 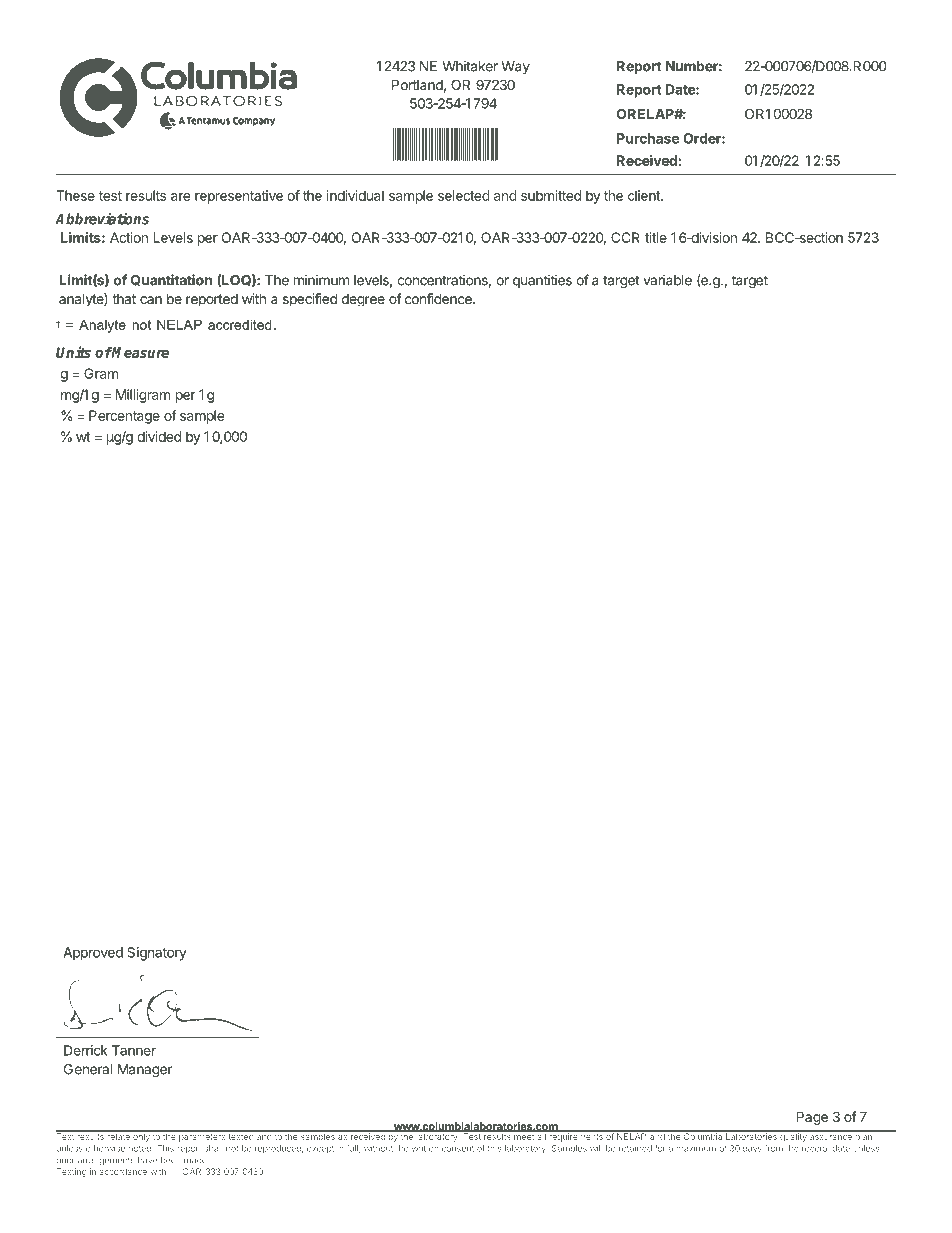 I want to click on are, so click(x=180, y=197).
